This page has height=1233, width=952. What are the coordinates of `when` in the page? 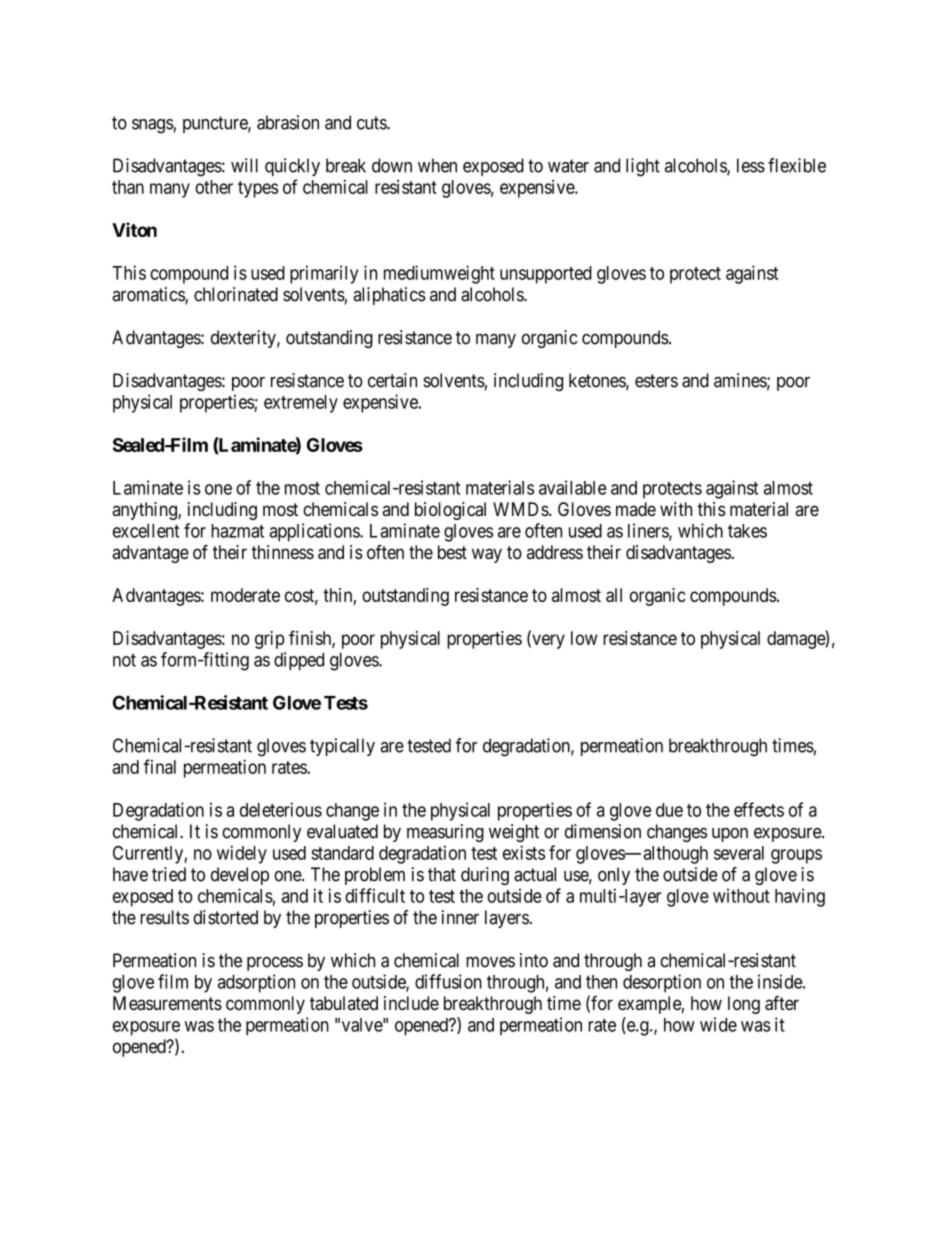 It's located at (437, 165).
